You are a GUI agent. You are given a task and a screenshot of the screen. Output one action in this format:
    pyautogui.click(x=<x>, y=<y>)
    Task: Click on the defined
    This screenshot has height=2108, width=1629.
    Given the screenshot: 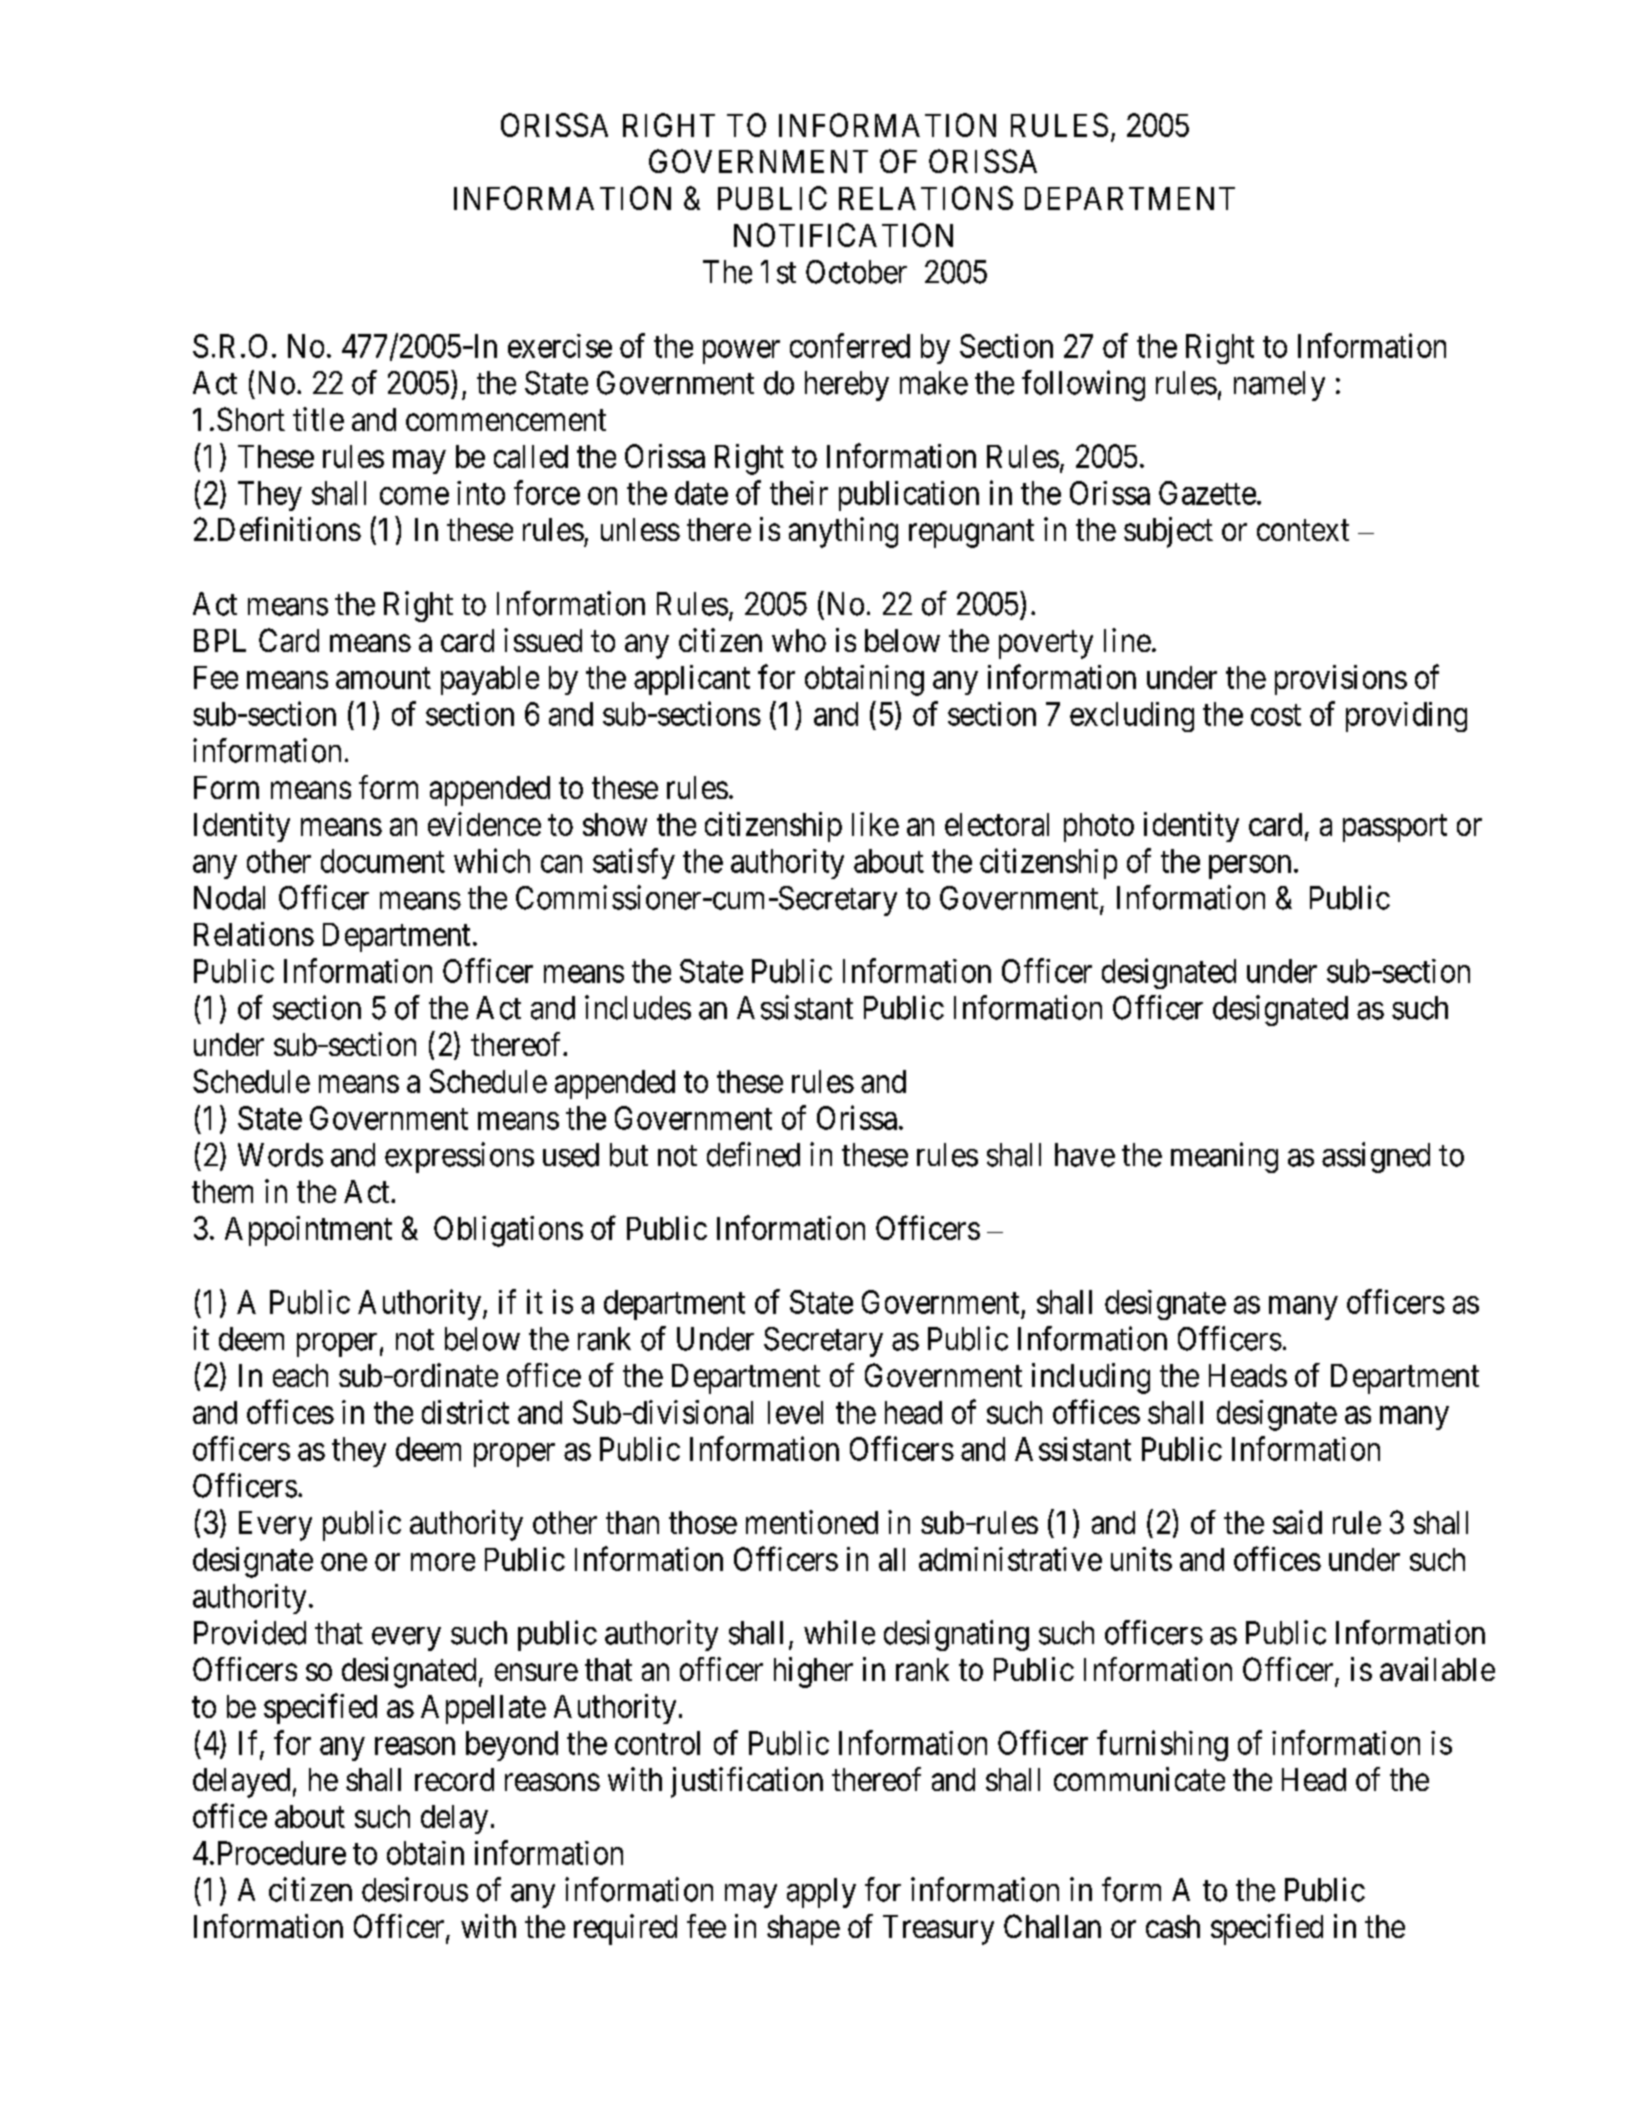 What is the action you would take?
    pyautogui.click(x=753, y=1154)
